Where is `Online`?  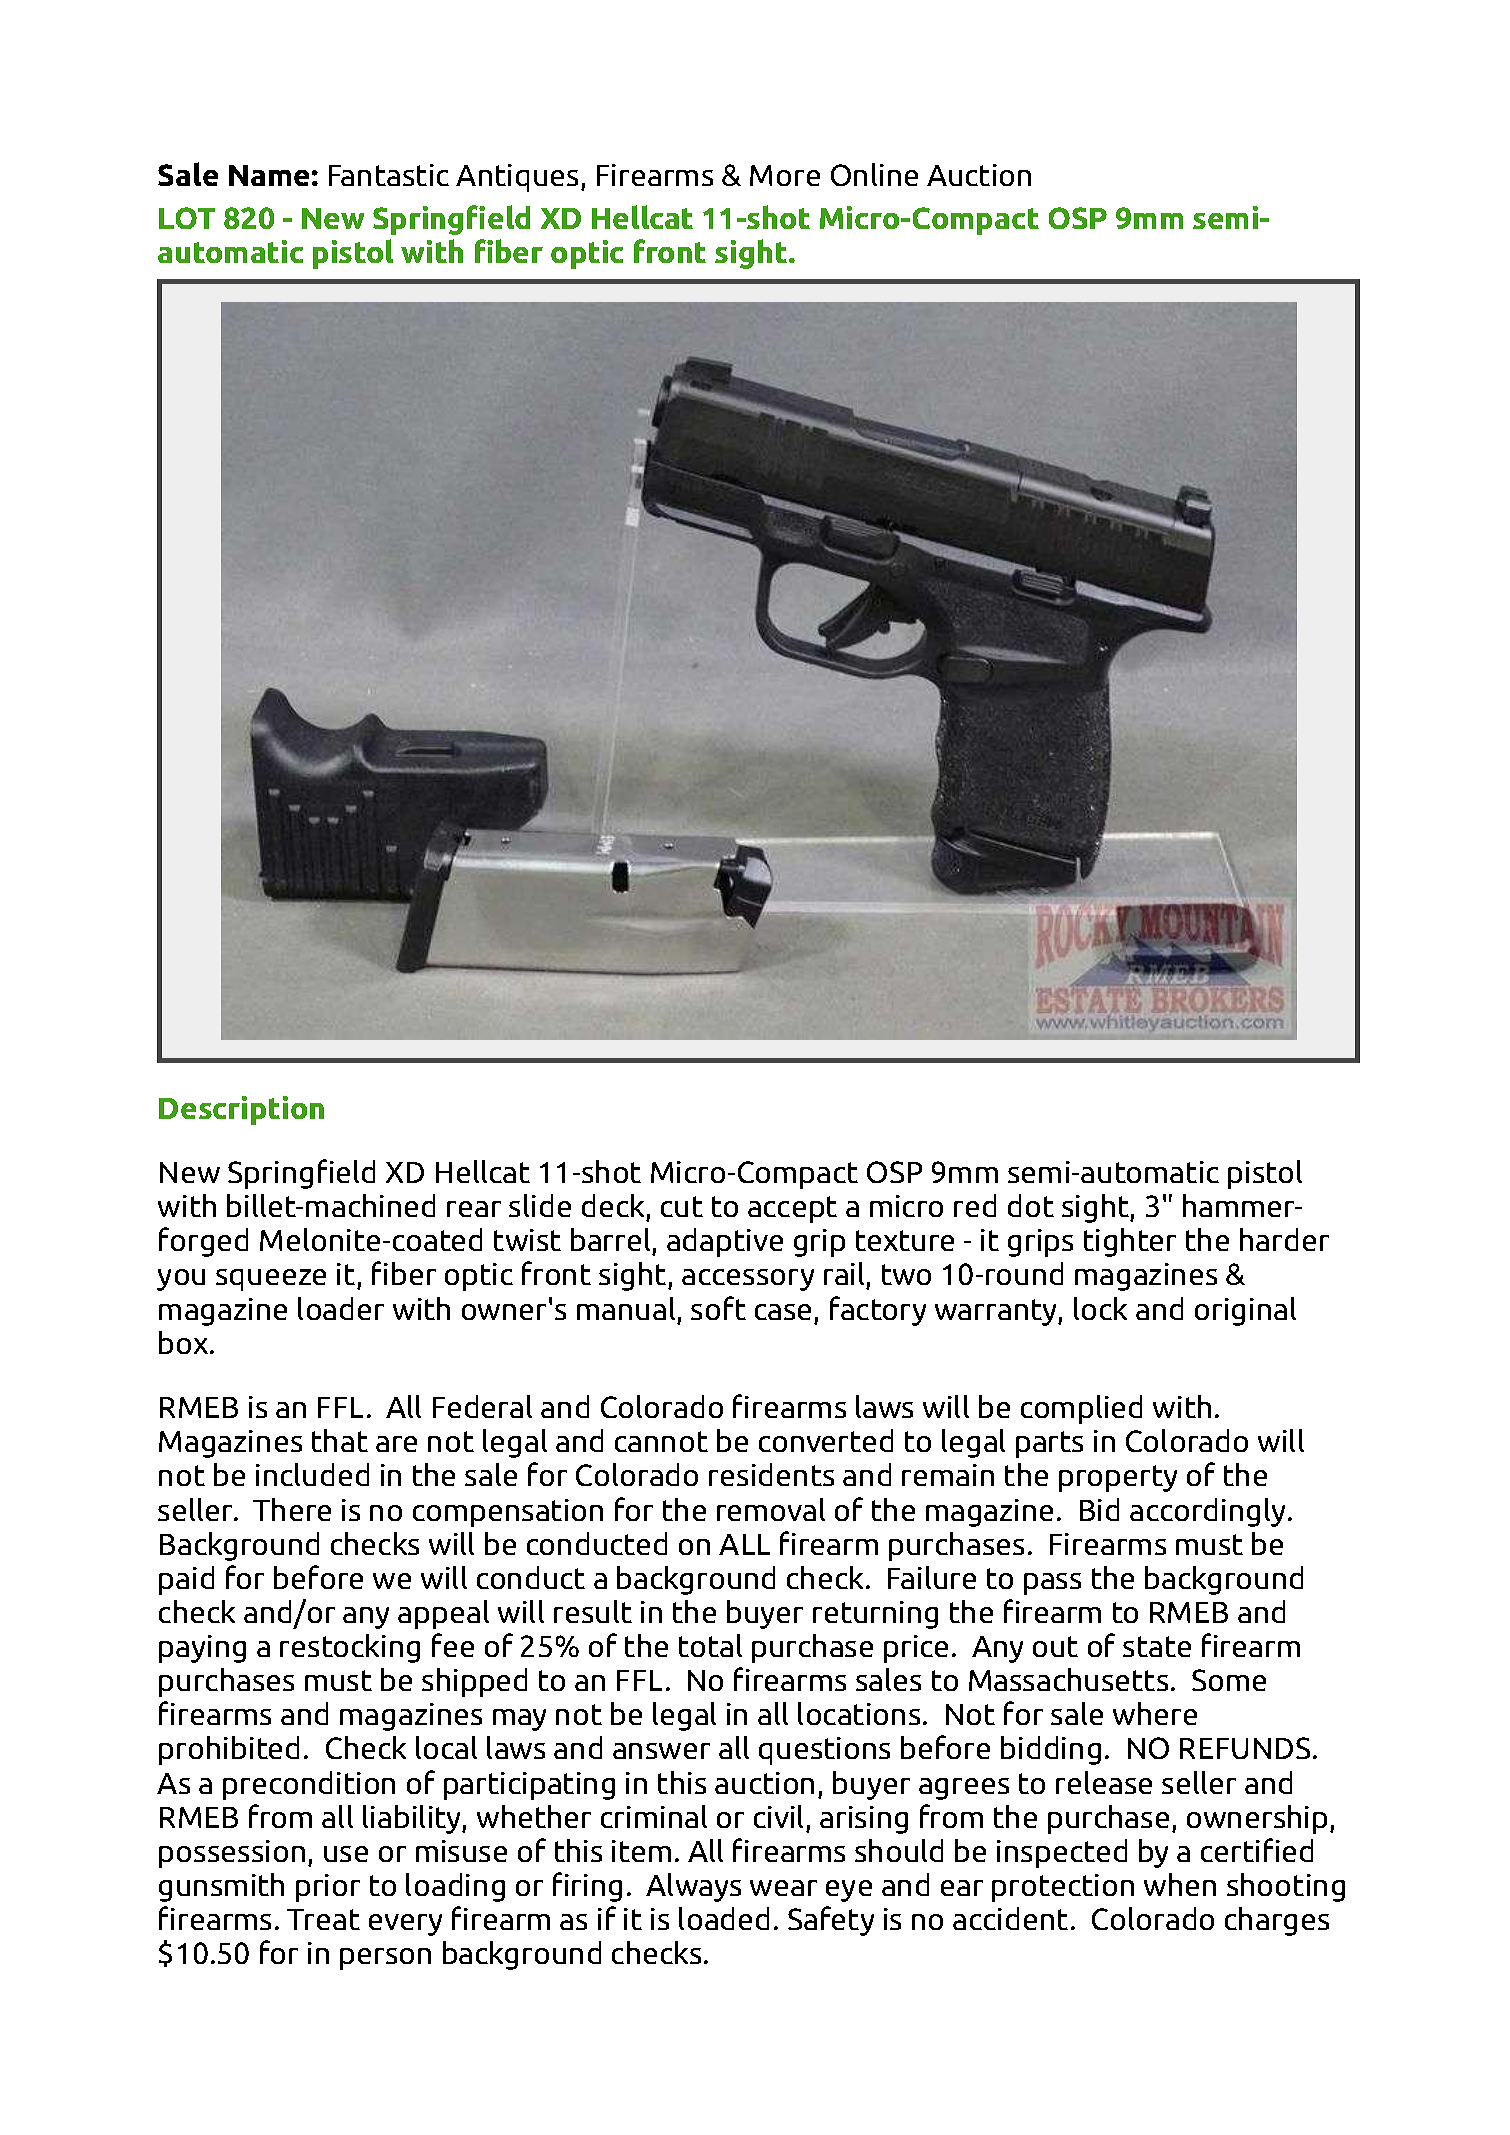 Online is located at coordinates (874, 174).
